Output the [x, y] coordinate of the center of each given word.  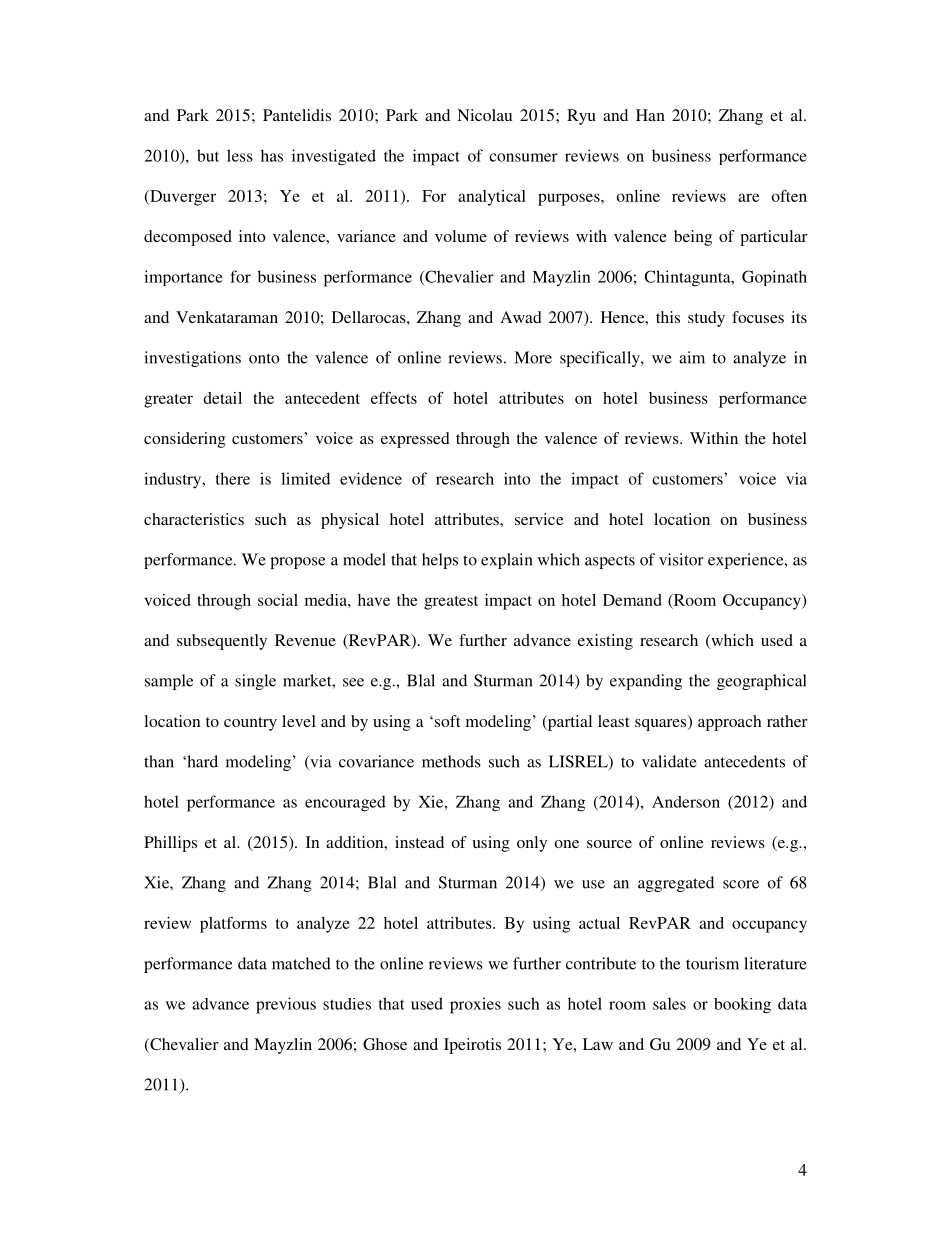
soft [446, 721]
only [532, 844]
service [539, 519]
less [240, 155]
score [741, 884]
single [255, 682]
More [533, 357]
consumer [523, 157]
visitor [681, 559]
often [789, 196]
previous [286, 1005]
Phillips [170, 844]
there [233, 478]
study [706, 319]
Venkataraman [227, 317]
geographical [761, 682]
